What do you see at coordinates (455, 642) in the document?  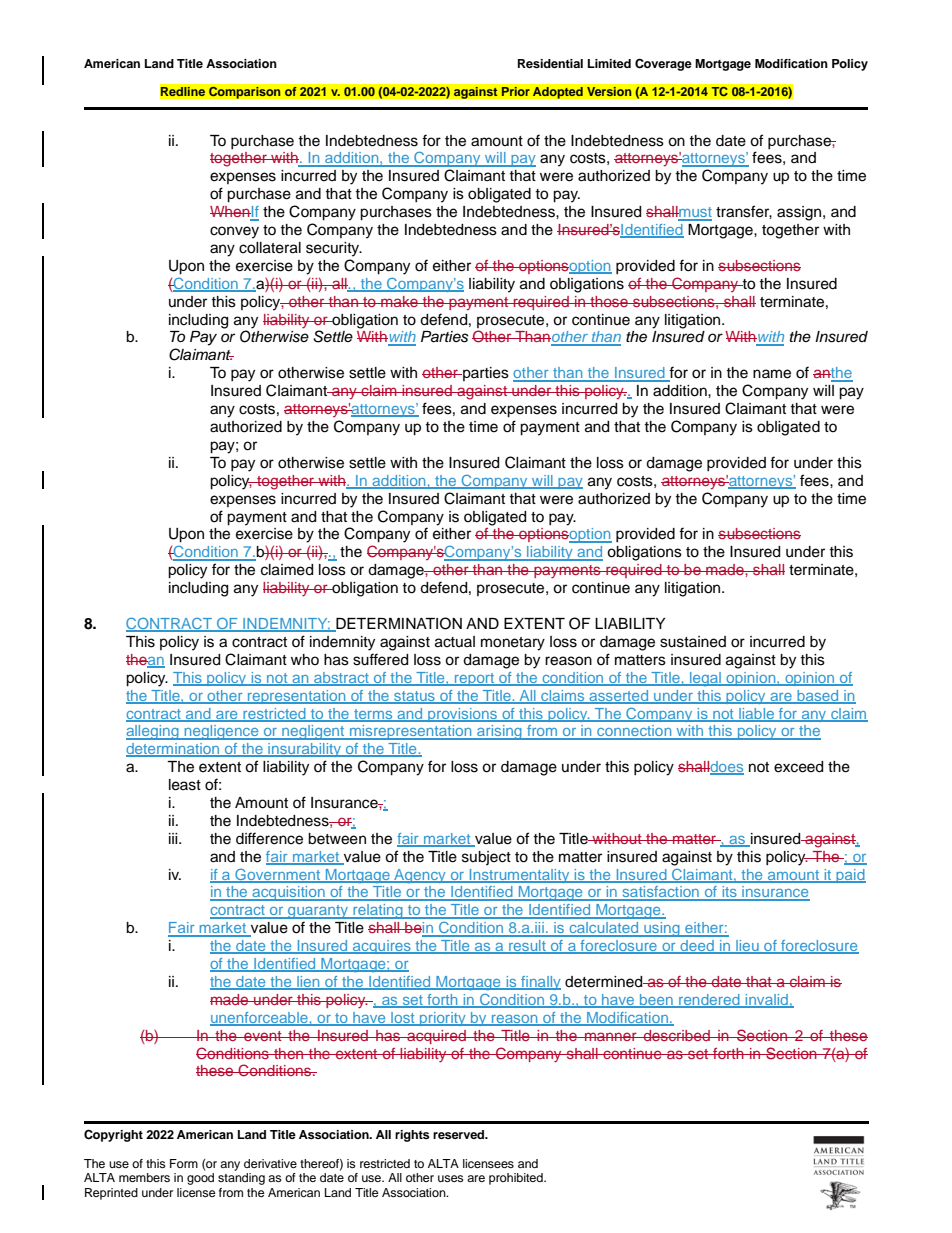 I see `actual` at bounding box center [455, 642].
